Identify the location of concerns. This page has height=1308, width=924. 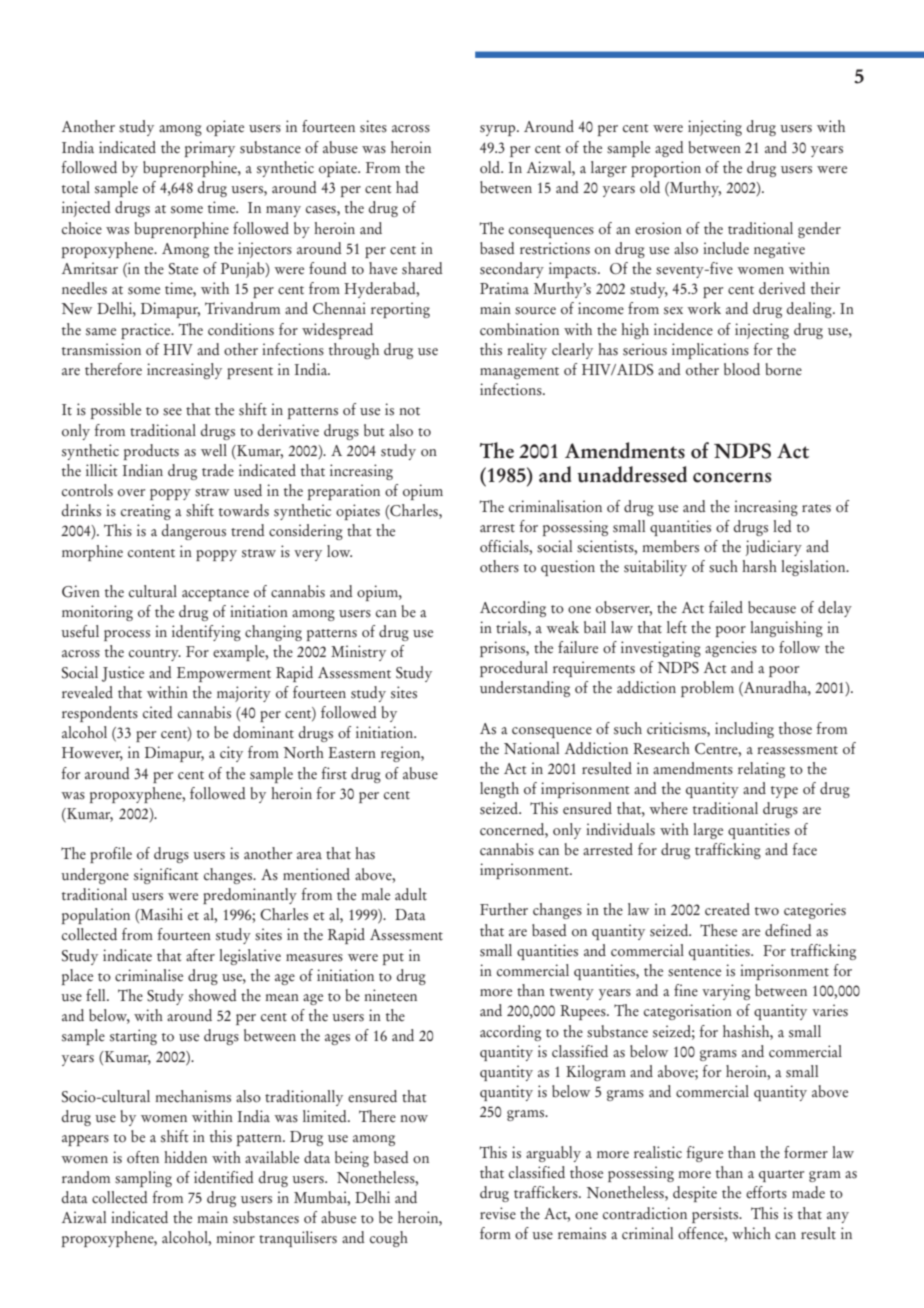
(732, 477).
